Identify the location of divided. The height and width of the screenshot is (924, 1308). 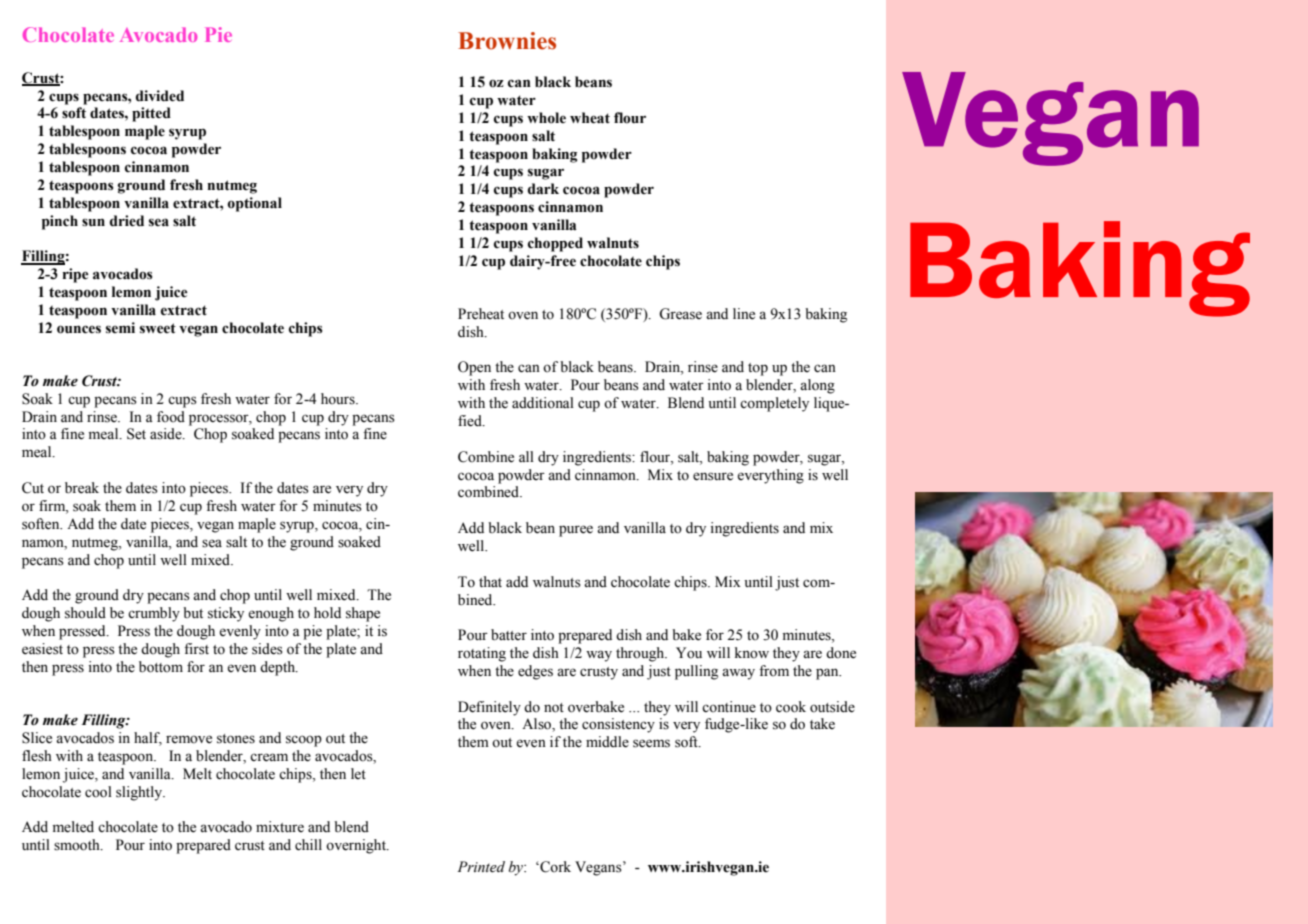
(160, 96).
